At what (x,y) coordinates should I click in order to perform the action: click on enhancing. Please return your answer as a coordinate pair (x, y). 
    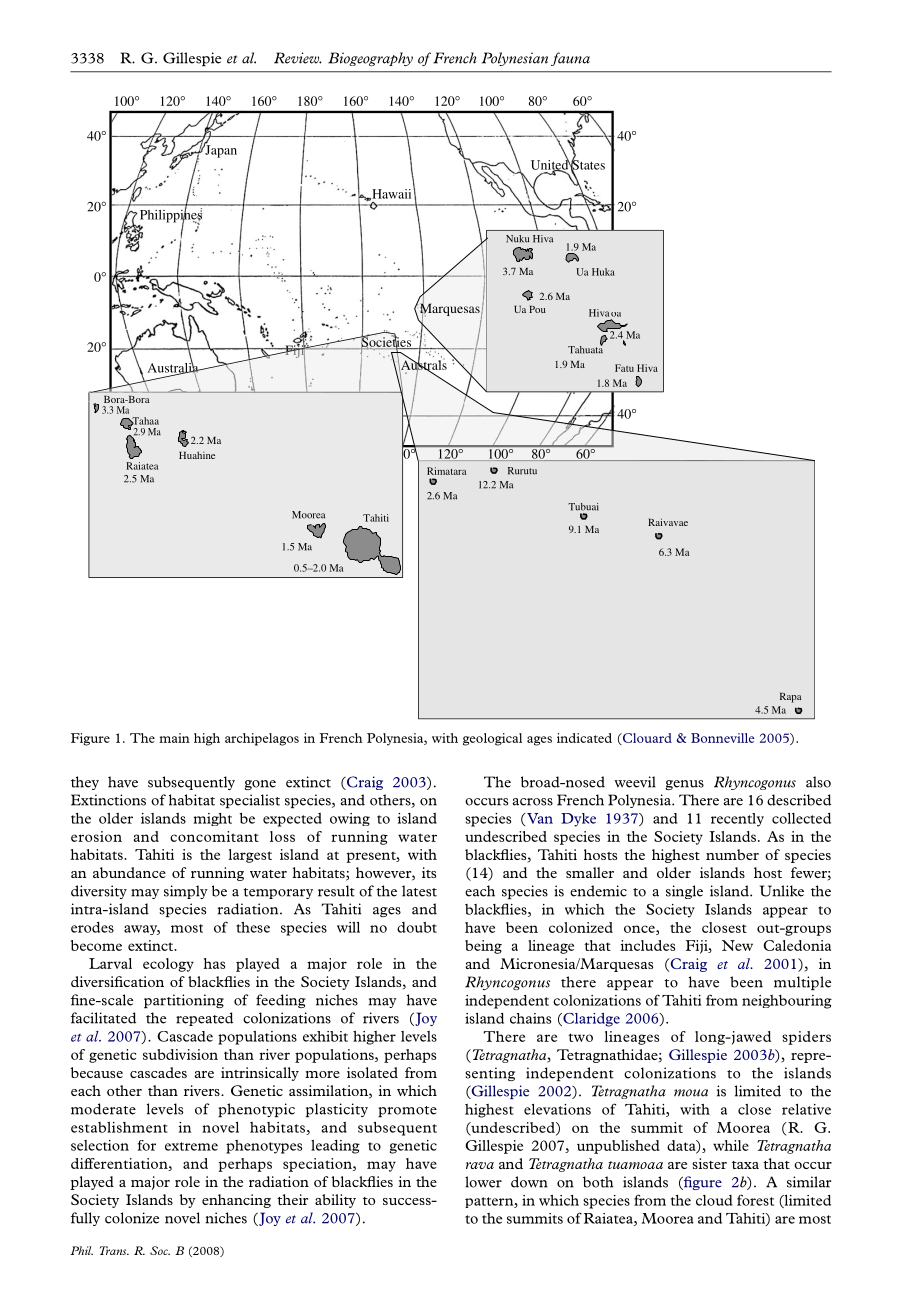
    Looking at the image, I should click on (236, 1201).
